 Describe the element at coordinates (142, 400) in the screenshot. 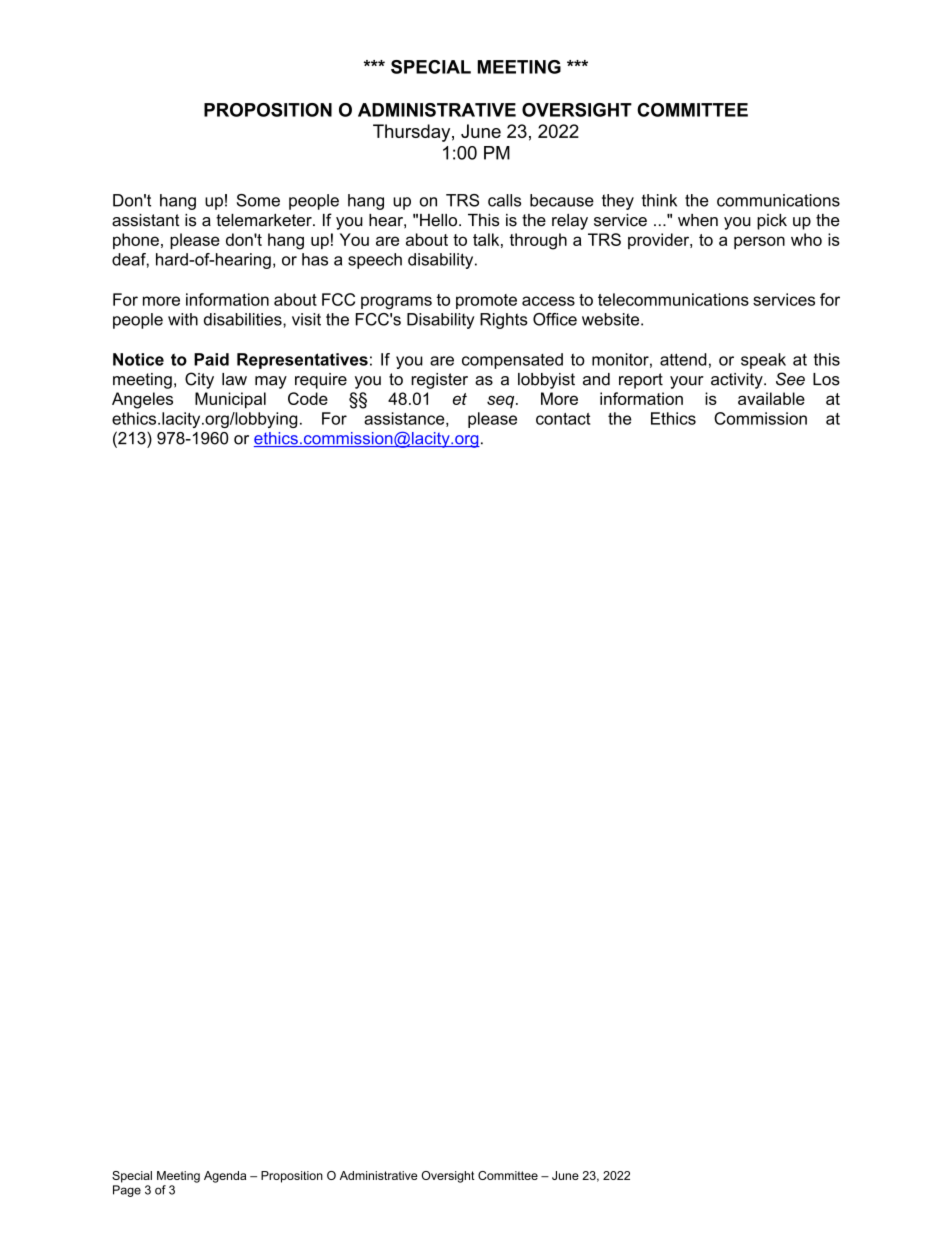

I see `Angeles` at that location.
